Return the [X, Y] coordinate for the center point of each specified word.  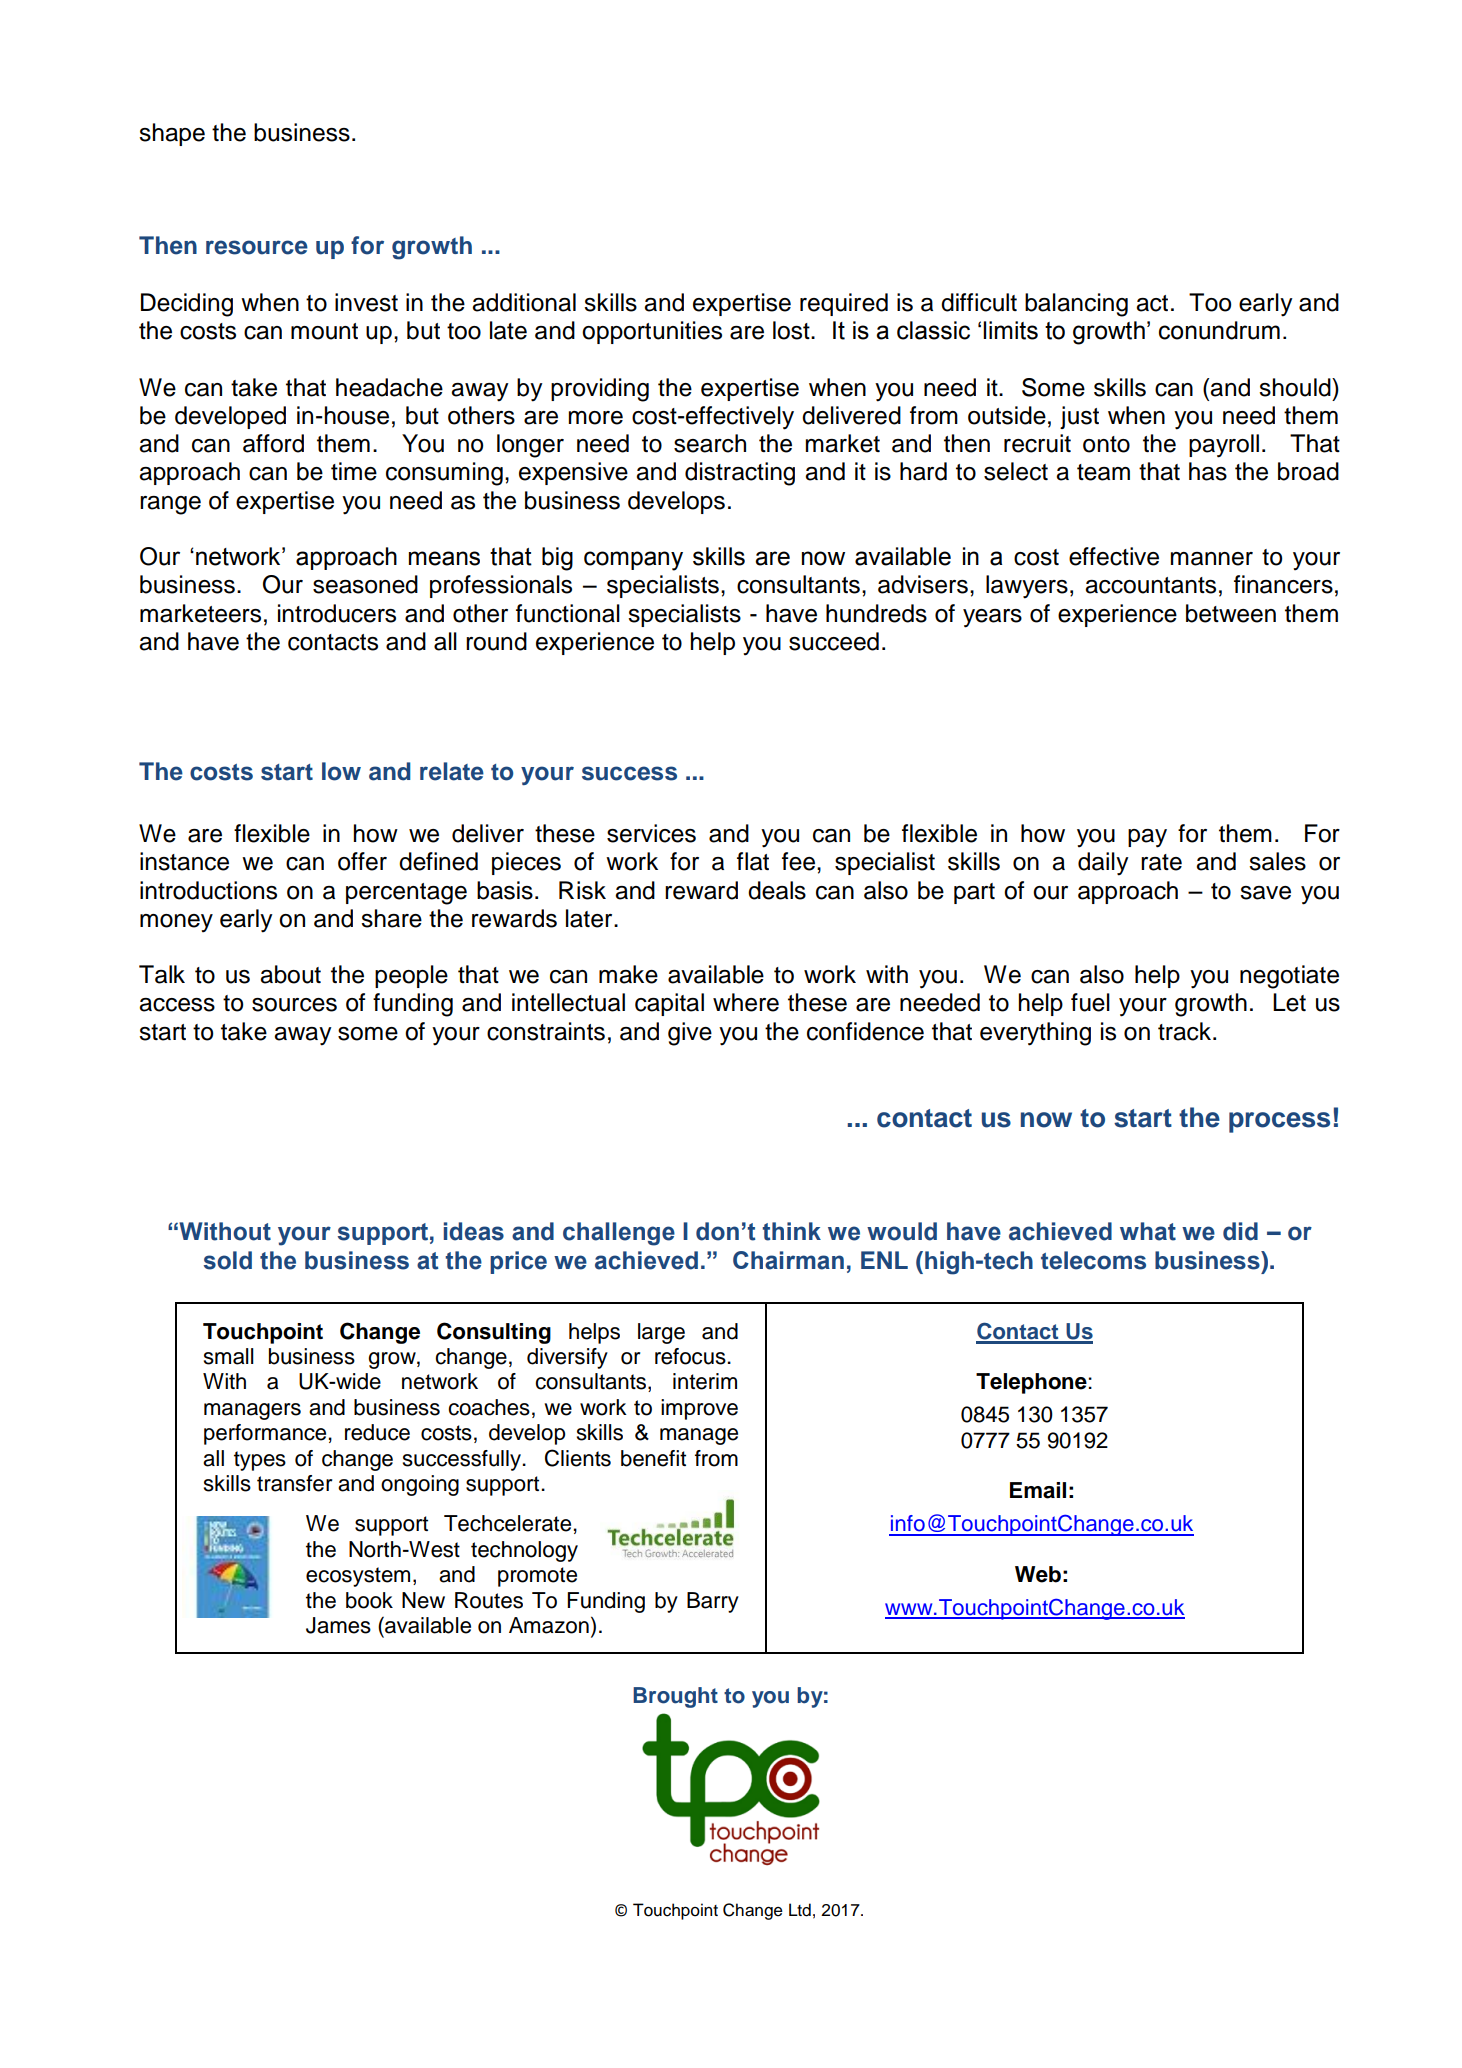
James [338, 1625]
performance [265, 1434]
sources [294, 1005]
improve [699, 1409]
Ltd [800, 1910]
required [844, 304]
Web [1038, 1574]
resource [257, 247]
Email [1038, 1490]
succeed [834, 641]
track [1186, 1031]
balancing [1076, 305]
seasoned [365, 584]
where [746, 1002]
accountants [1150, 585]
